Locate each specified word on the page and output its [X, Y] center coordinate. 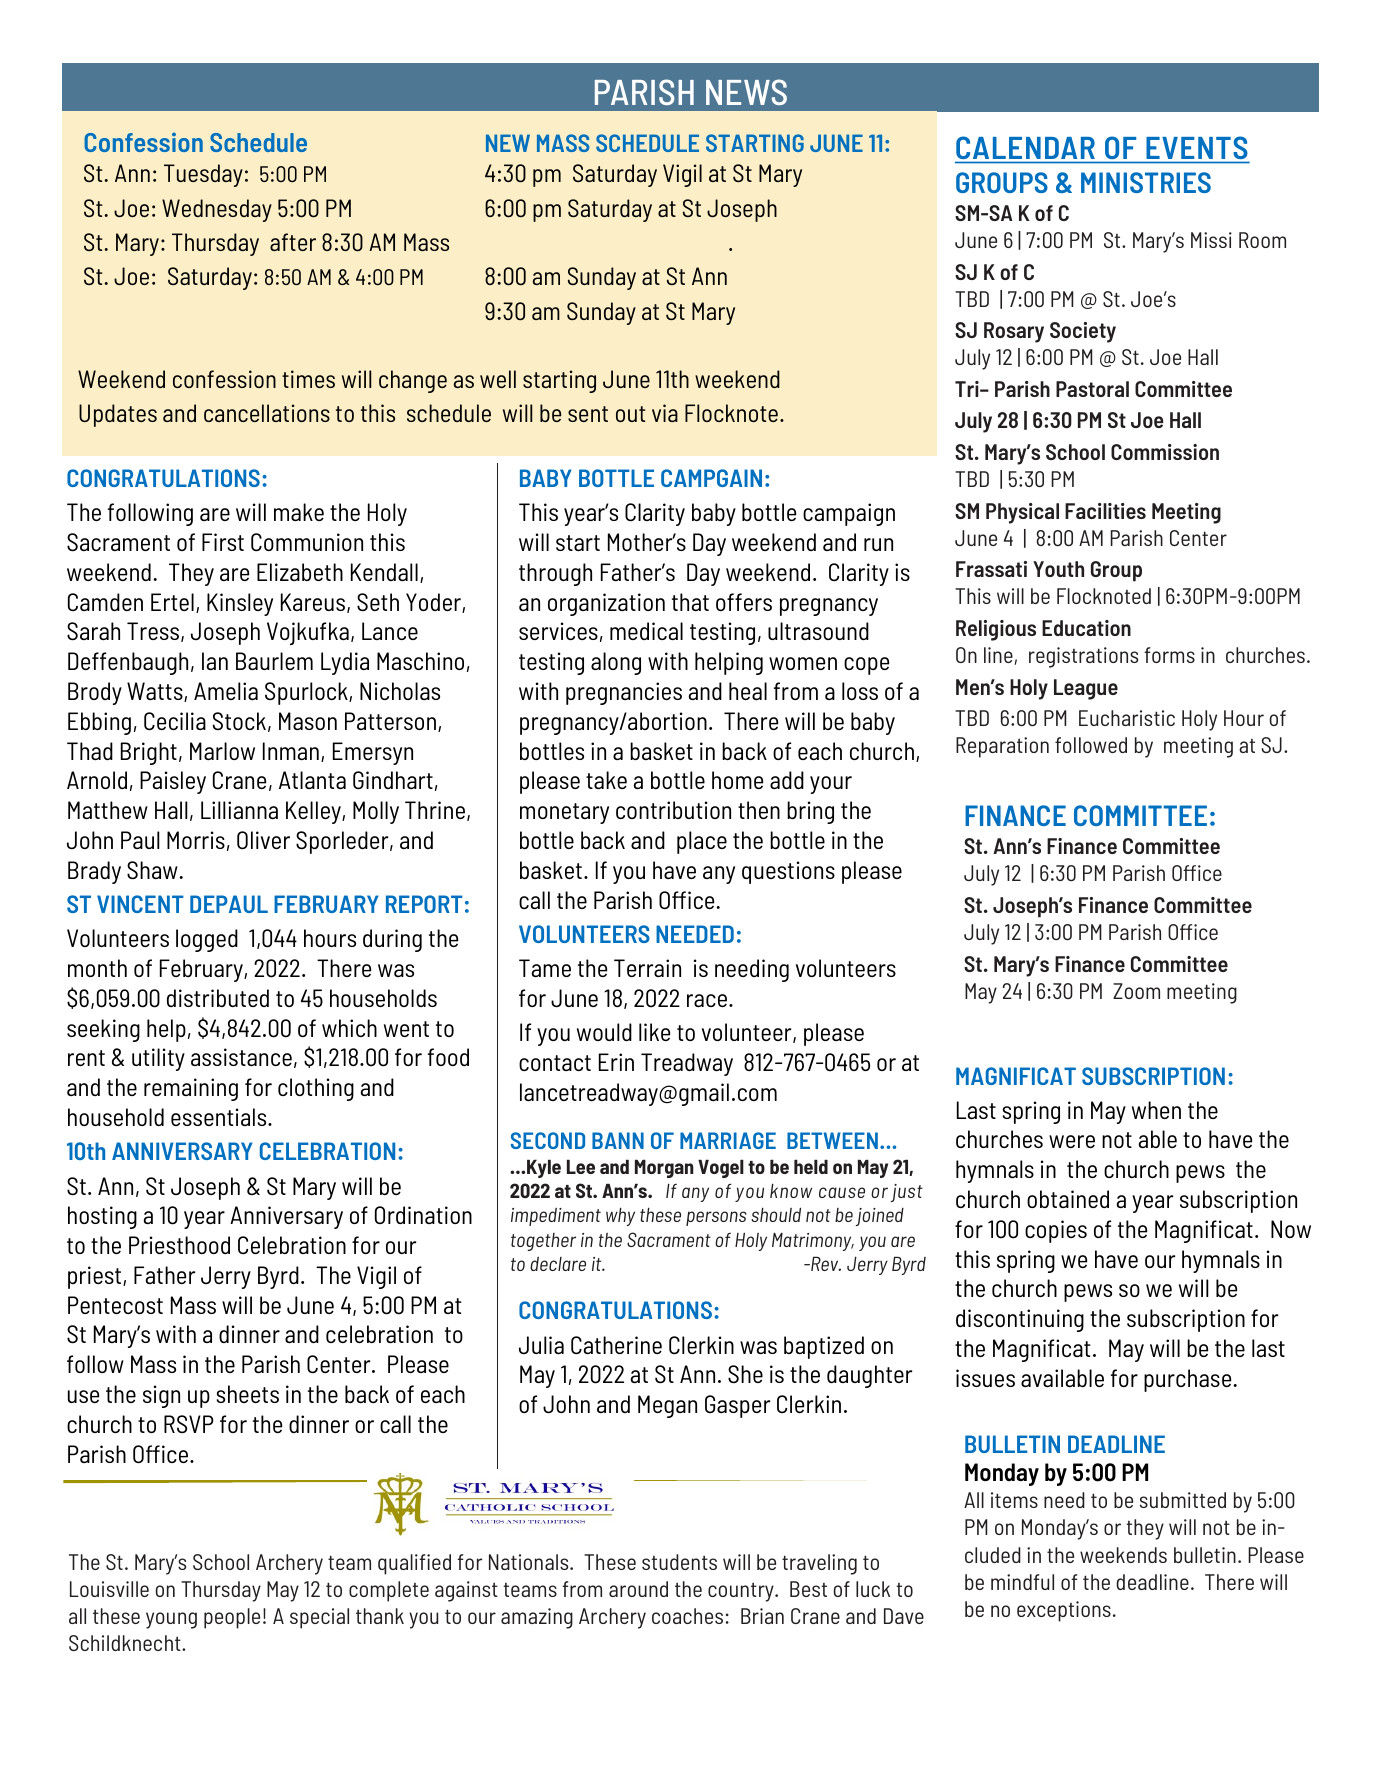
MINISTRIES [1146, 182]
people [232, 1618]
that [690, 602]
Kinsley [240, 604]
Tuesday [203, 175]
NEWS [746, 92]
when [1156, 1110]
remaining [191, 1089]
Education [1086, 628]
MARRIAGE [728, 1140]
